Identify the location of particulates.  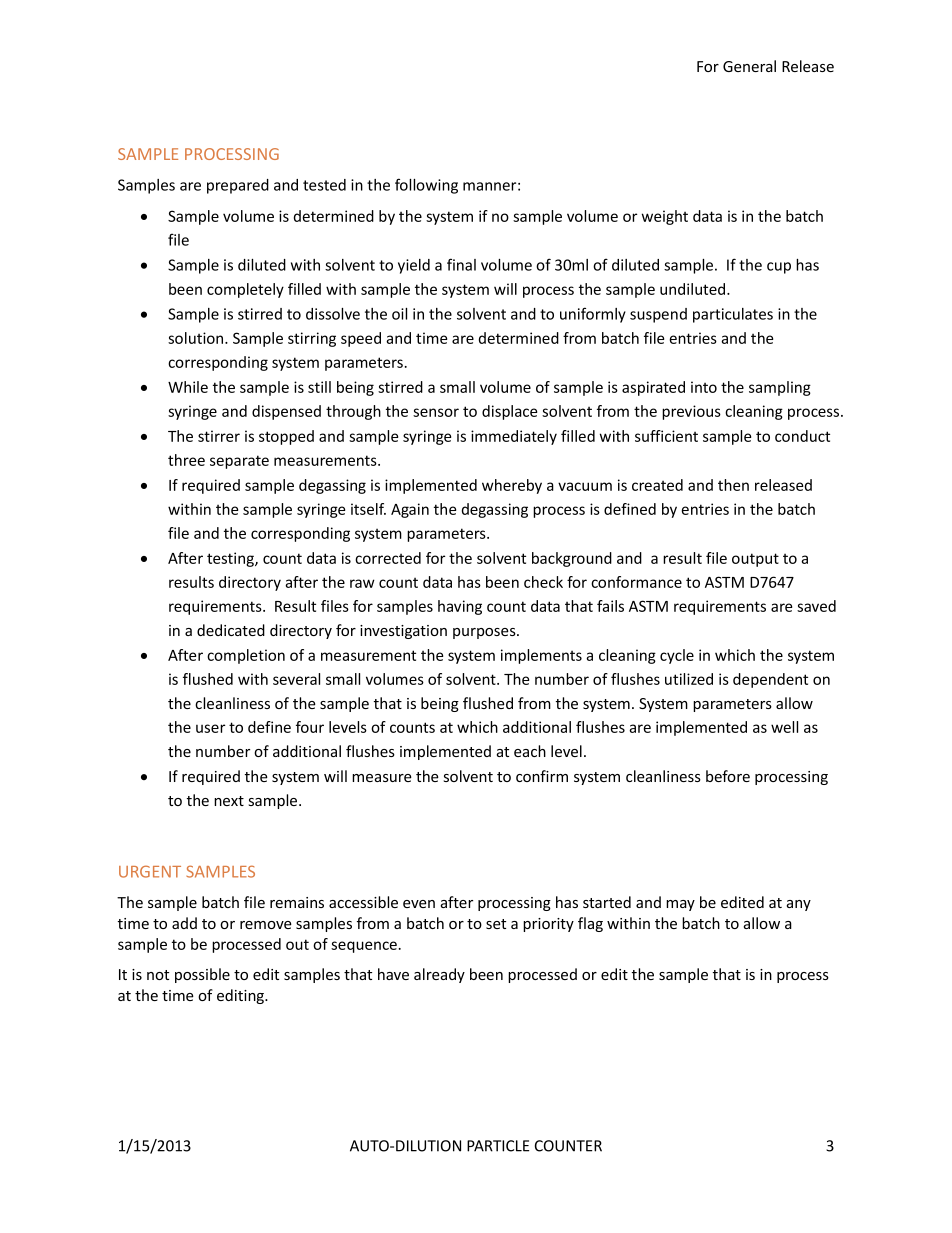
(733, 315).
